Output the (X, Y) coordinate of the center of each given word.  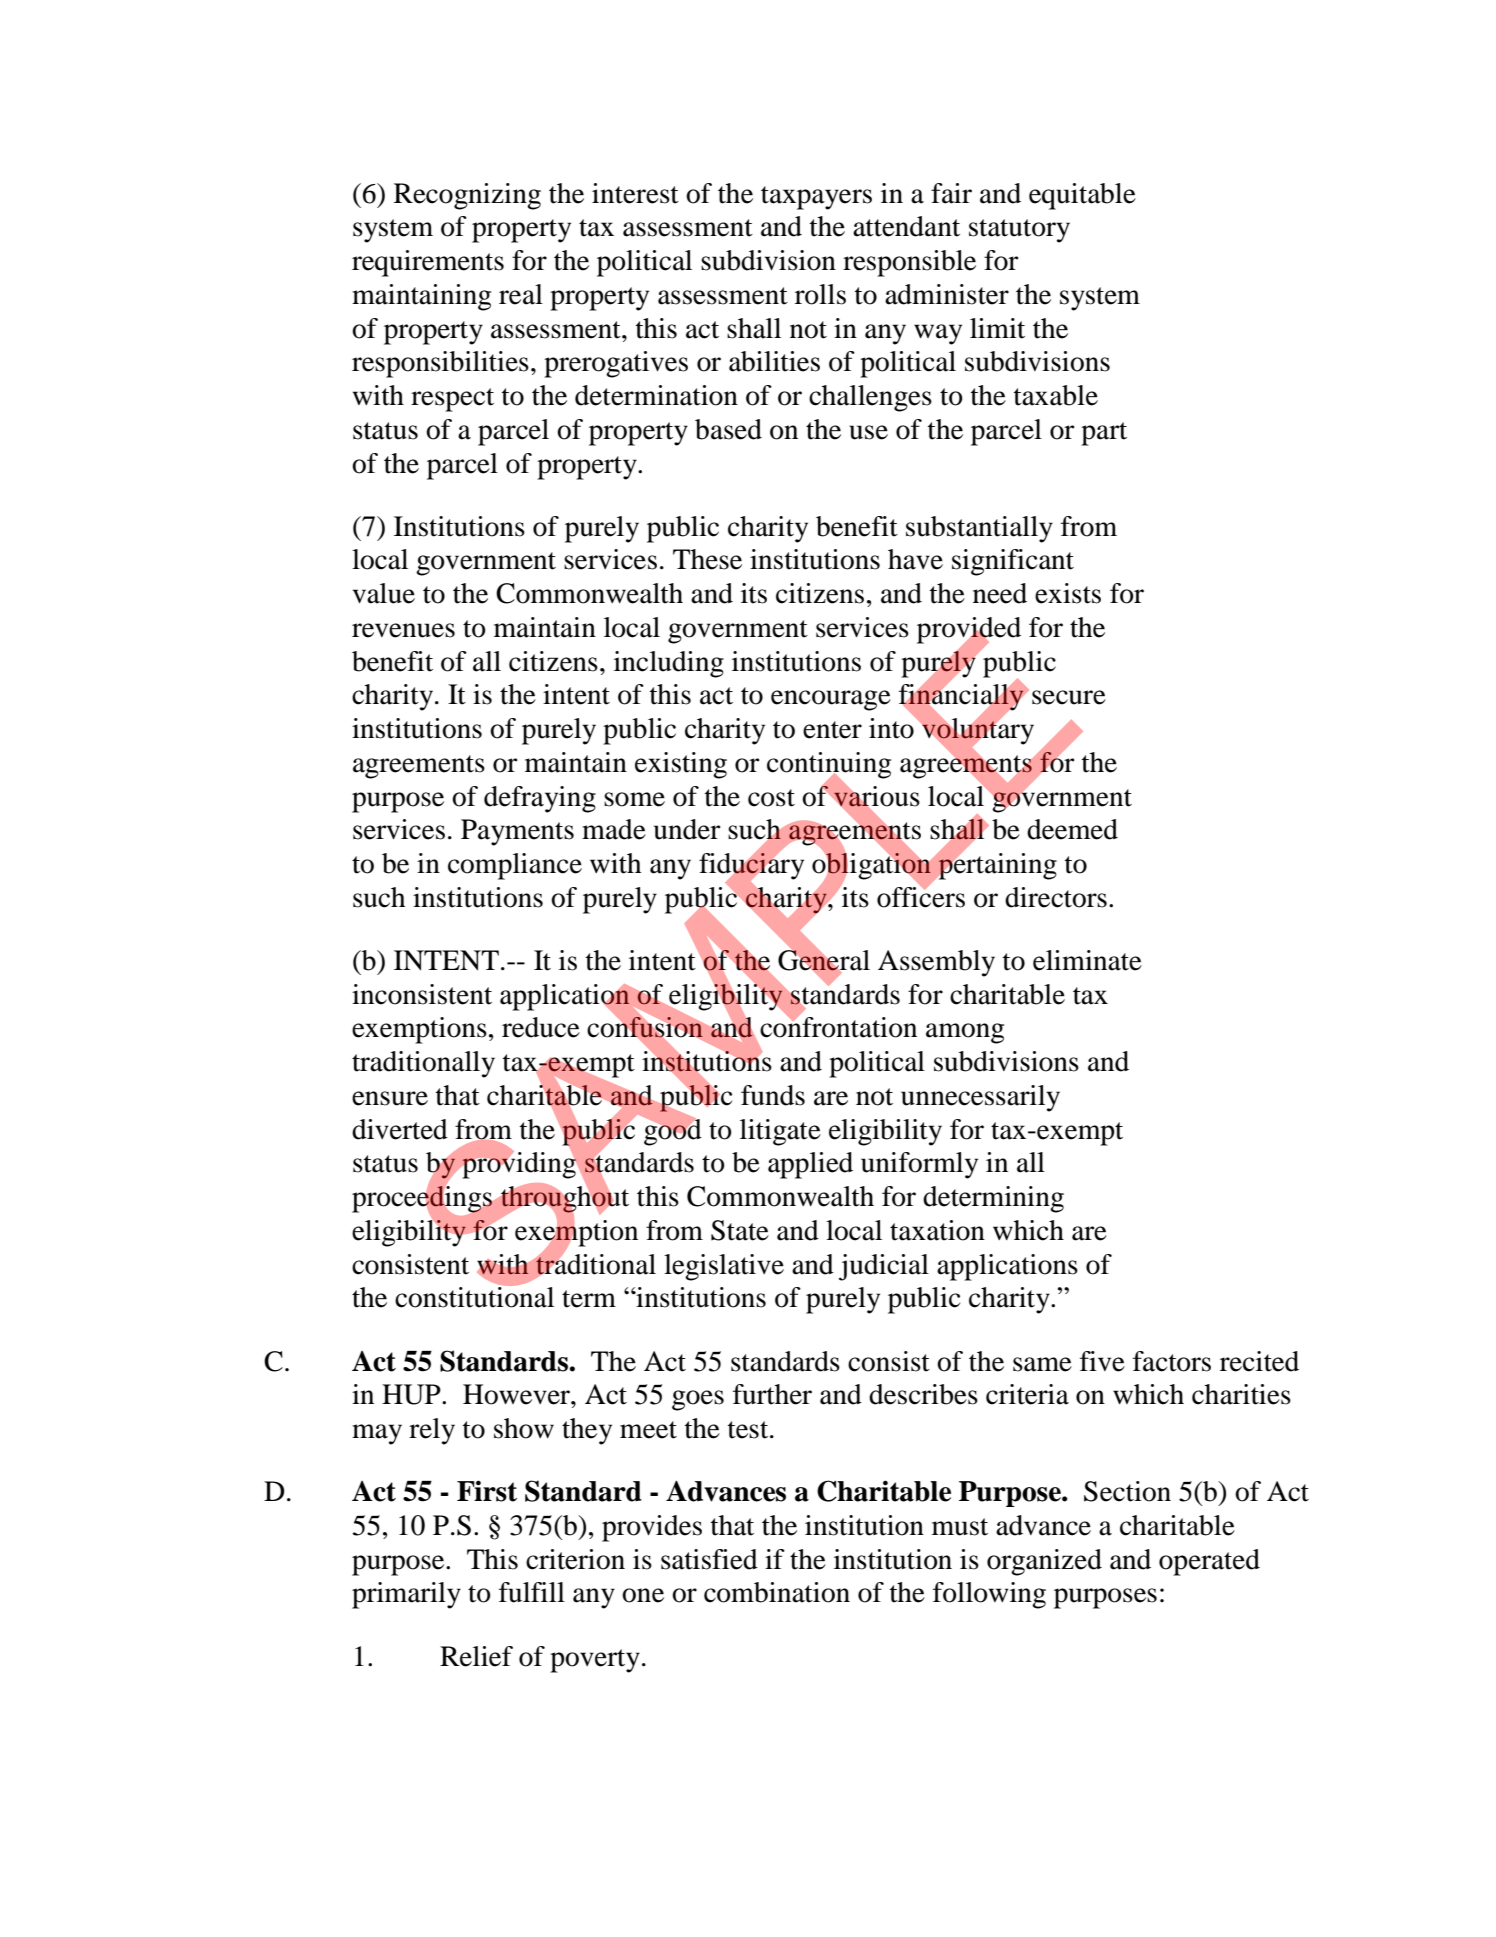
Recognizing (467, 196)
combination (777, 1592)
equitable (1082, 196)
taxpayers (816, 198)
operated (1209, 1562)
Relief (476, 1656)
